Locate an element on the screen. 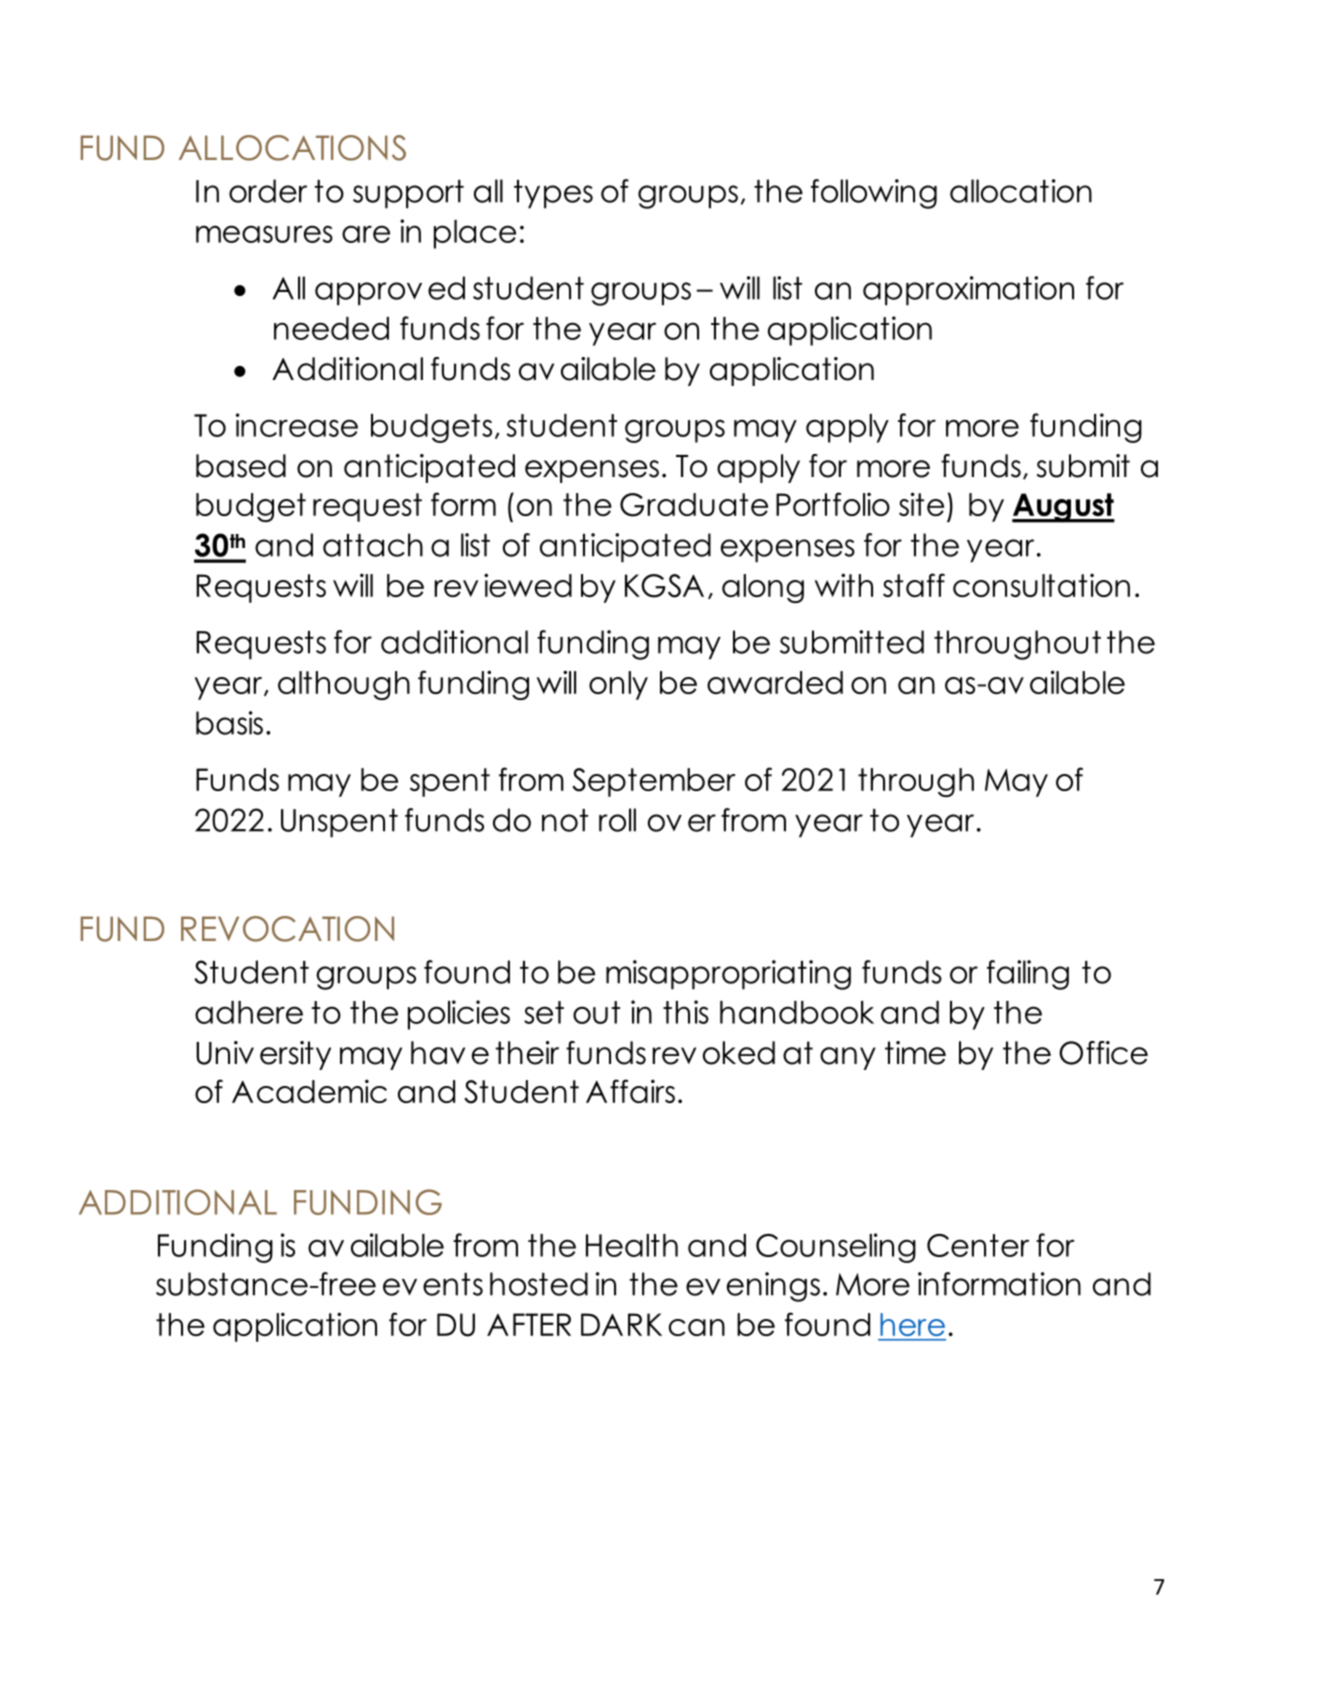 Image resolution: width=1318 pixels, height=1706 pixels. AFTER is located at coordinates (529, 1324).
